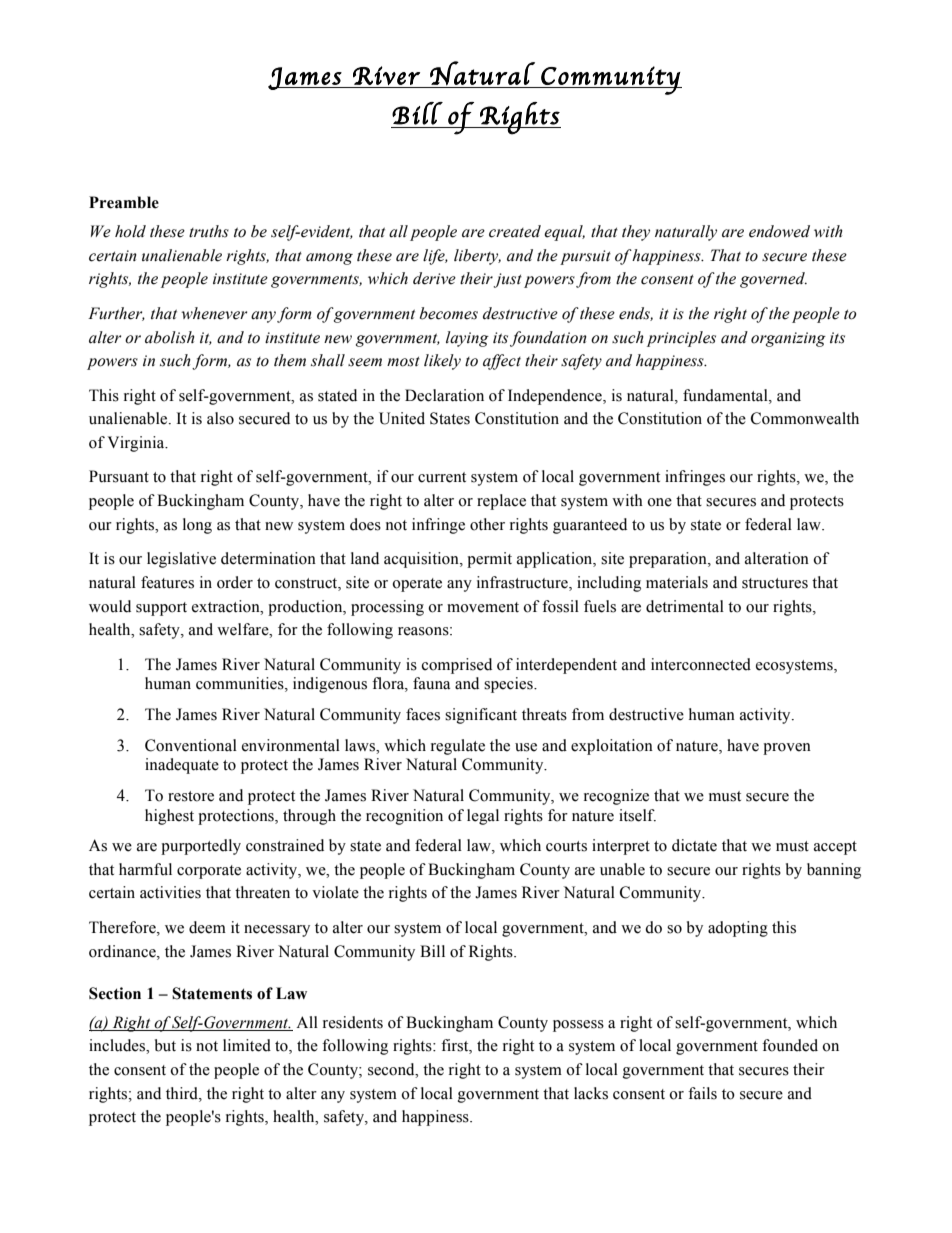 Image resolution: width=952 pixels, height=1233 pixels. Describe the element at coordinates (209, 231) in the screenshot. I see `truths` at that location.
